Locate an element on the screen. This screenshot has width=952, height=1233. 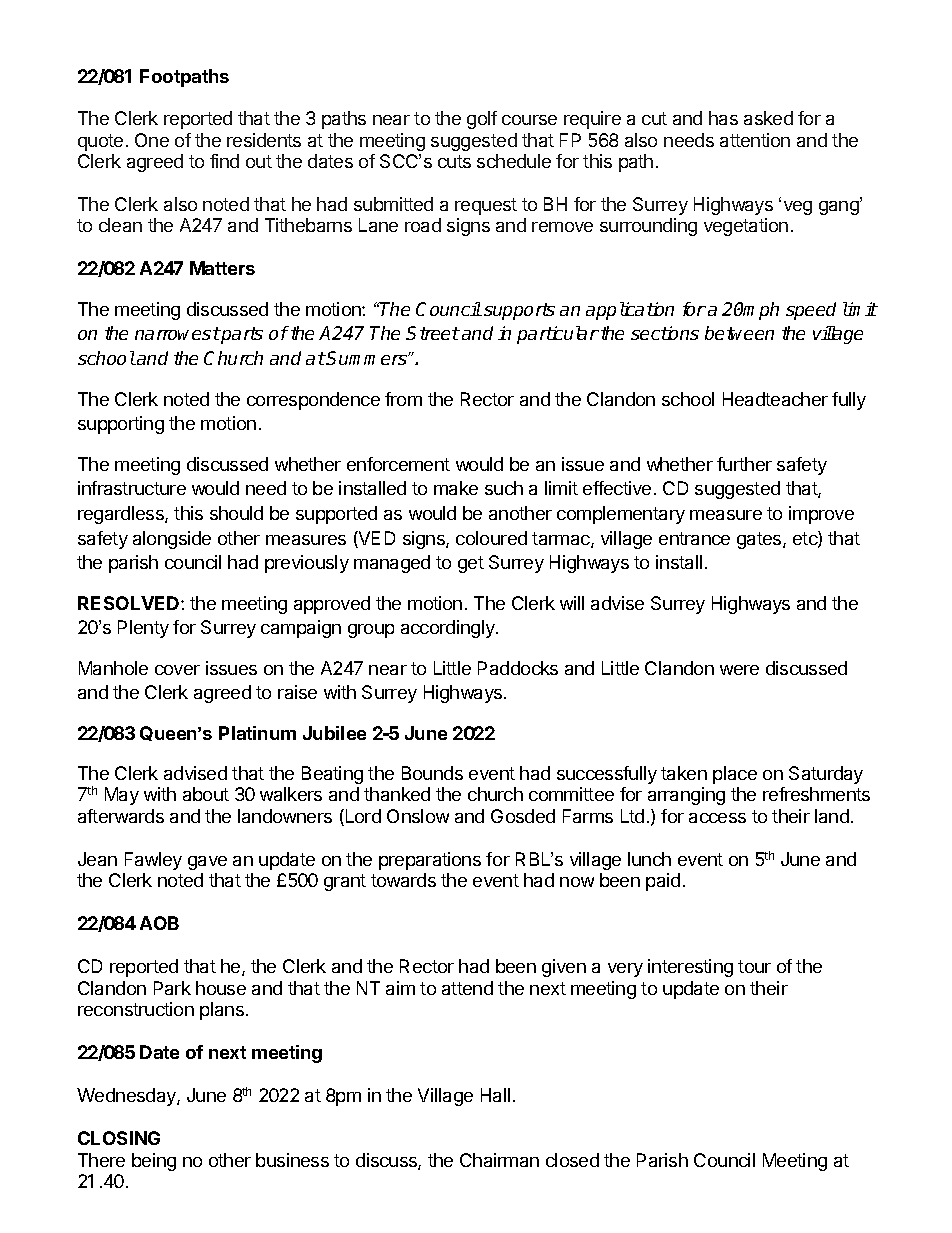
cover is located at coordinates (177, 670).
